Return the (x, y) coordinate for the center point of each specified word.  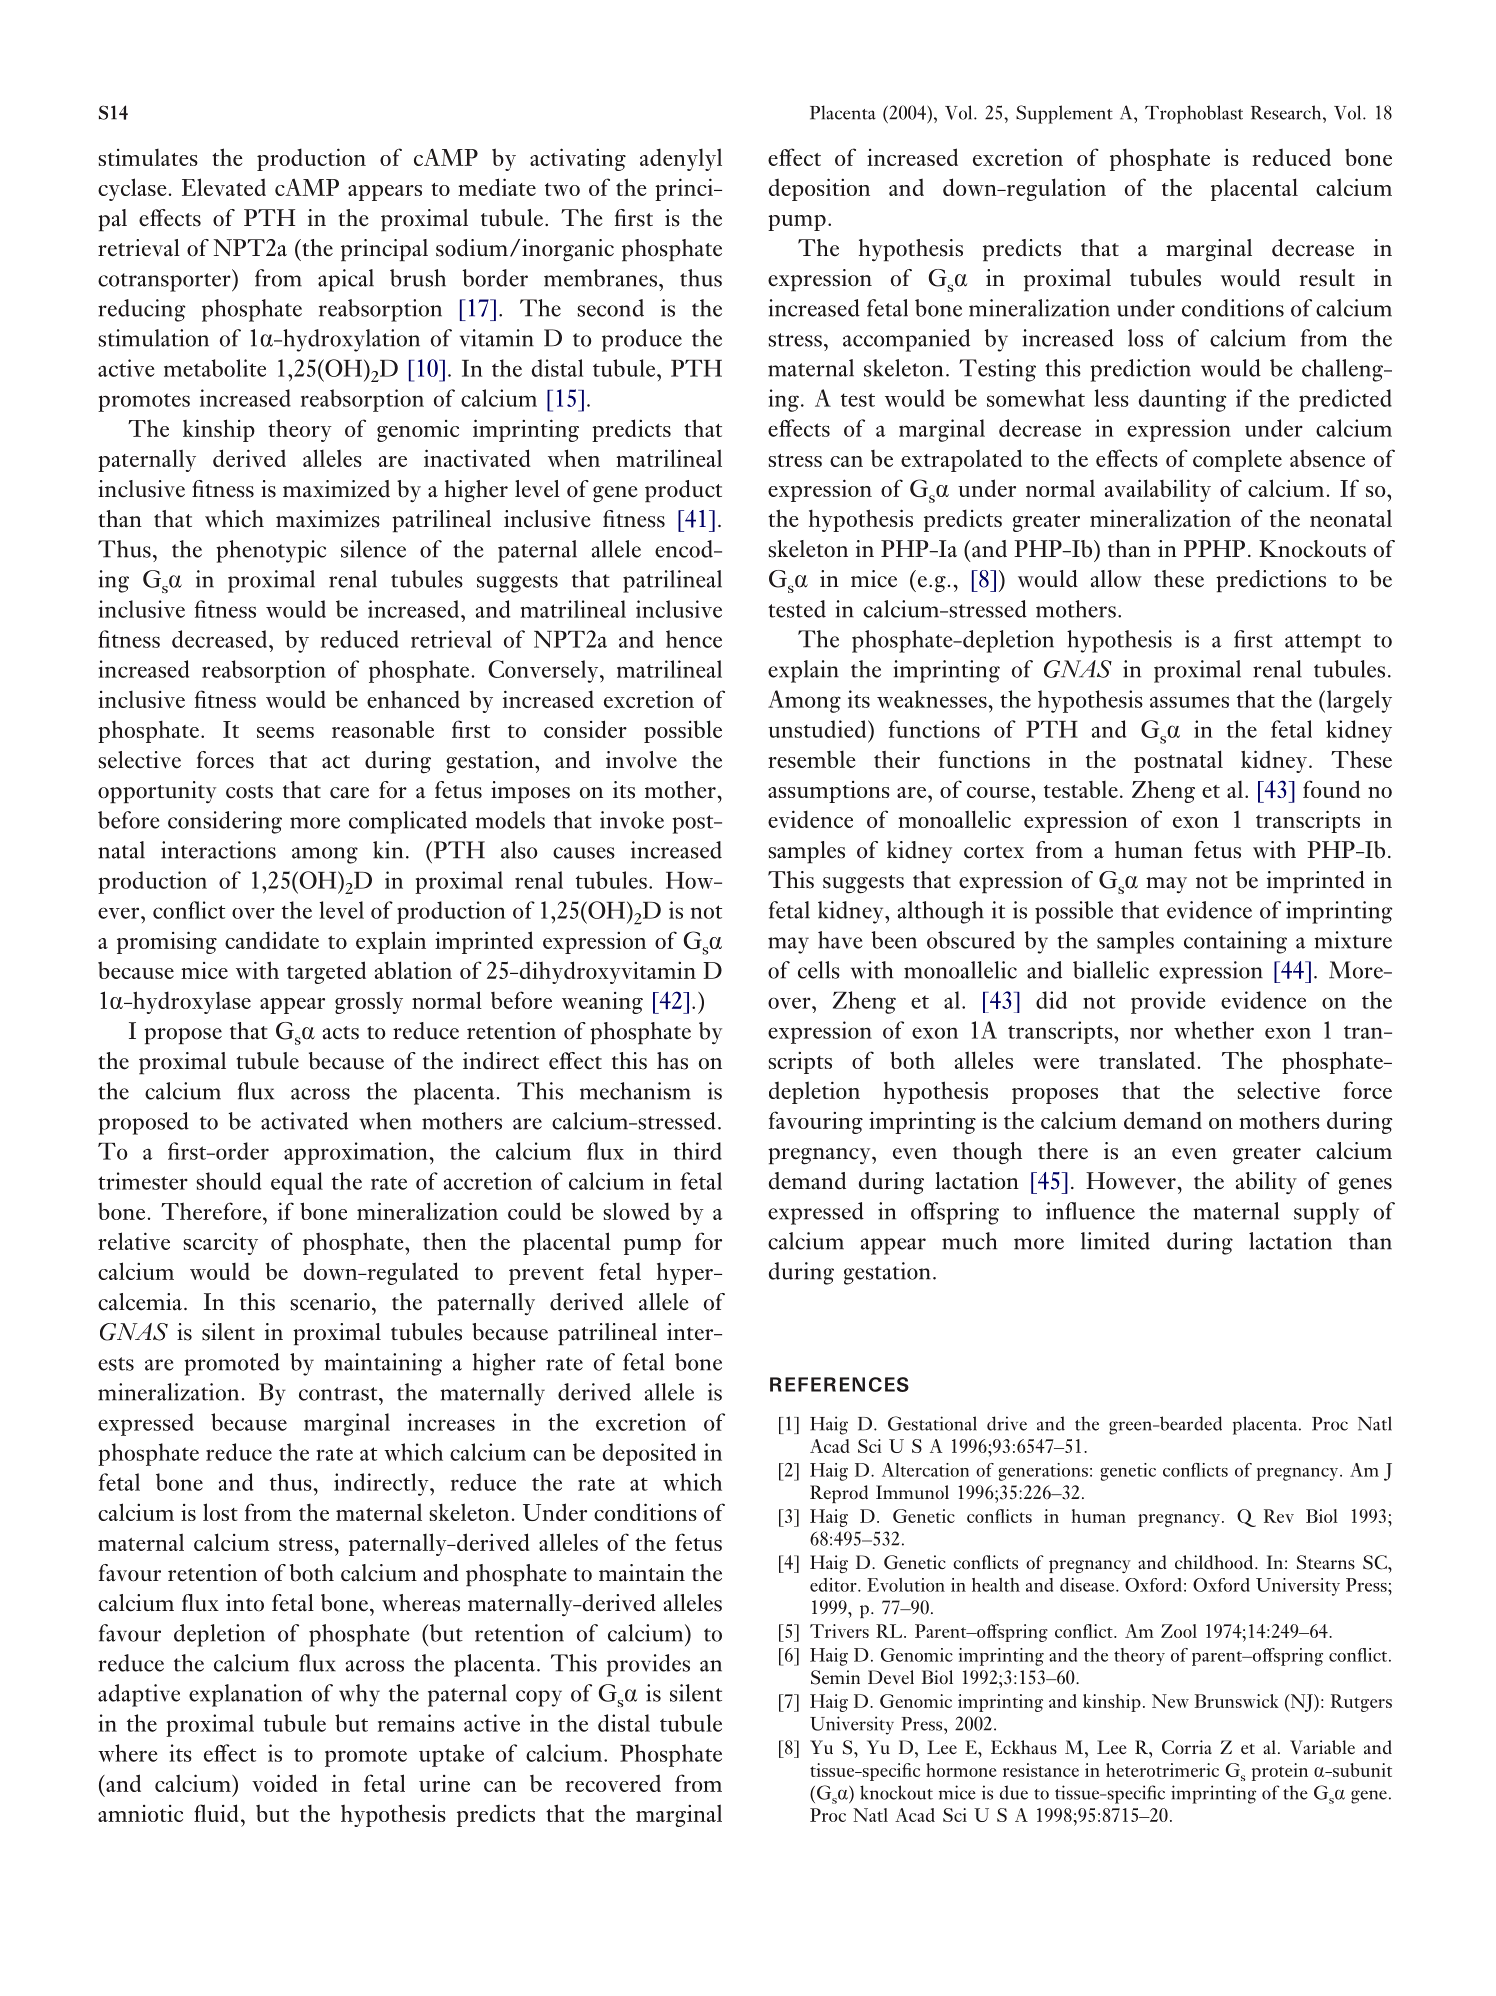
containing (1235, 942)
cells (819, 970)
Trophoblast (1194, 114)
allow (1116, 579)
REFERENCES (839, 1384)
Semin (835, 1677)
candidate (272, 940)
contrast (339, 1394)
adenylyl (681, 159)
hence (694, 639)
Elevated (224, 187)
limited (1115, 1241)
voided (285, 1783)
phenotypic (271, 551)
